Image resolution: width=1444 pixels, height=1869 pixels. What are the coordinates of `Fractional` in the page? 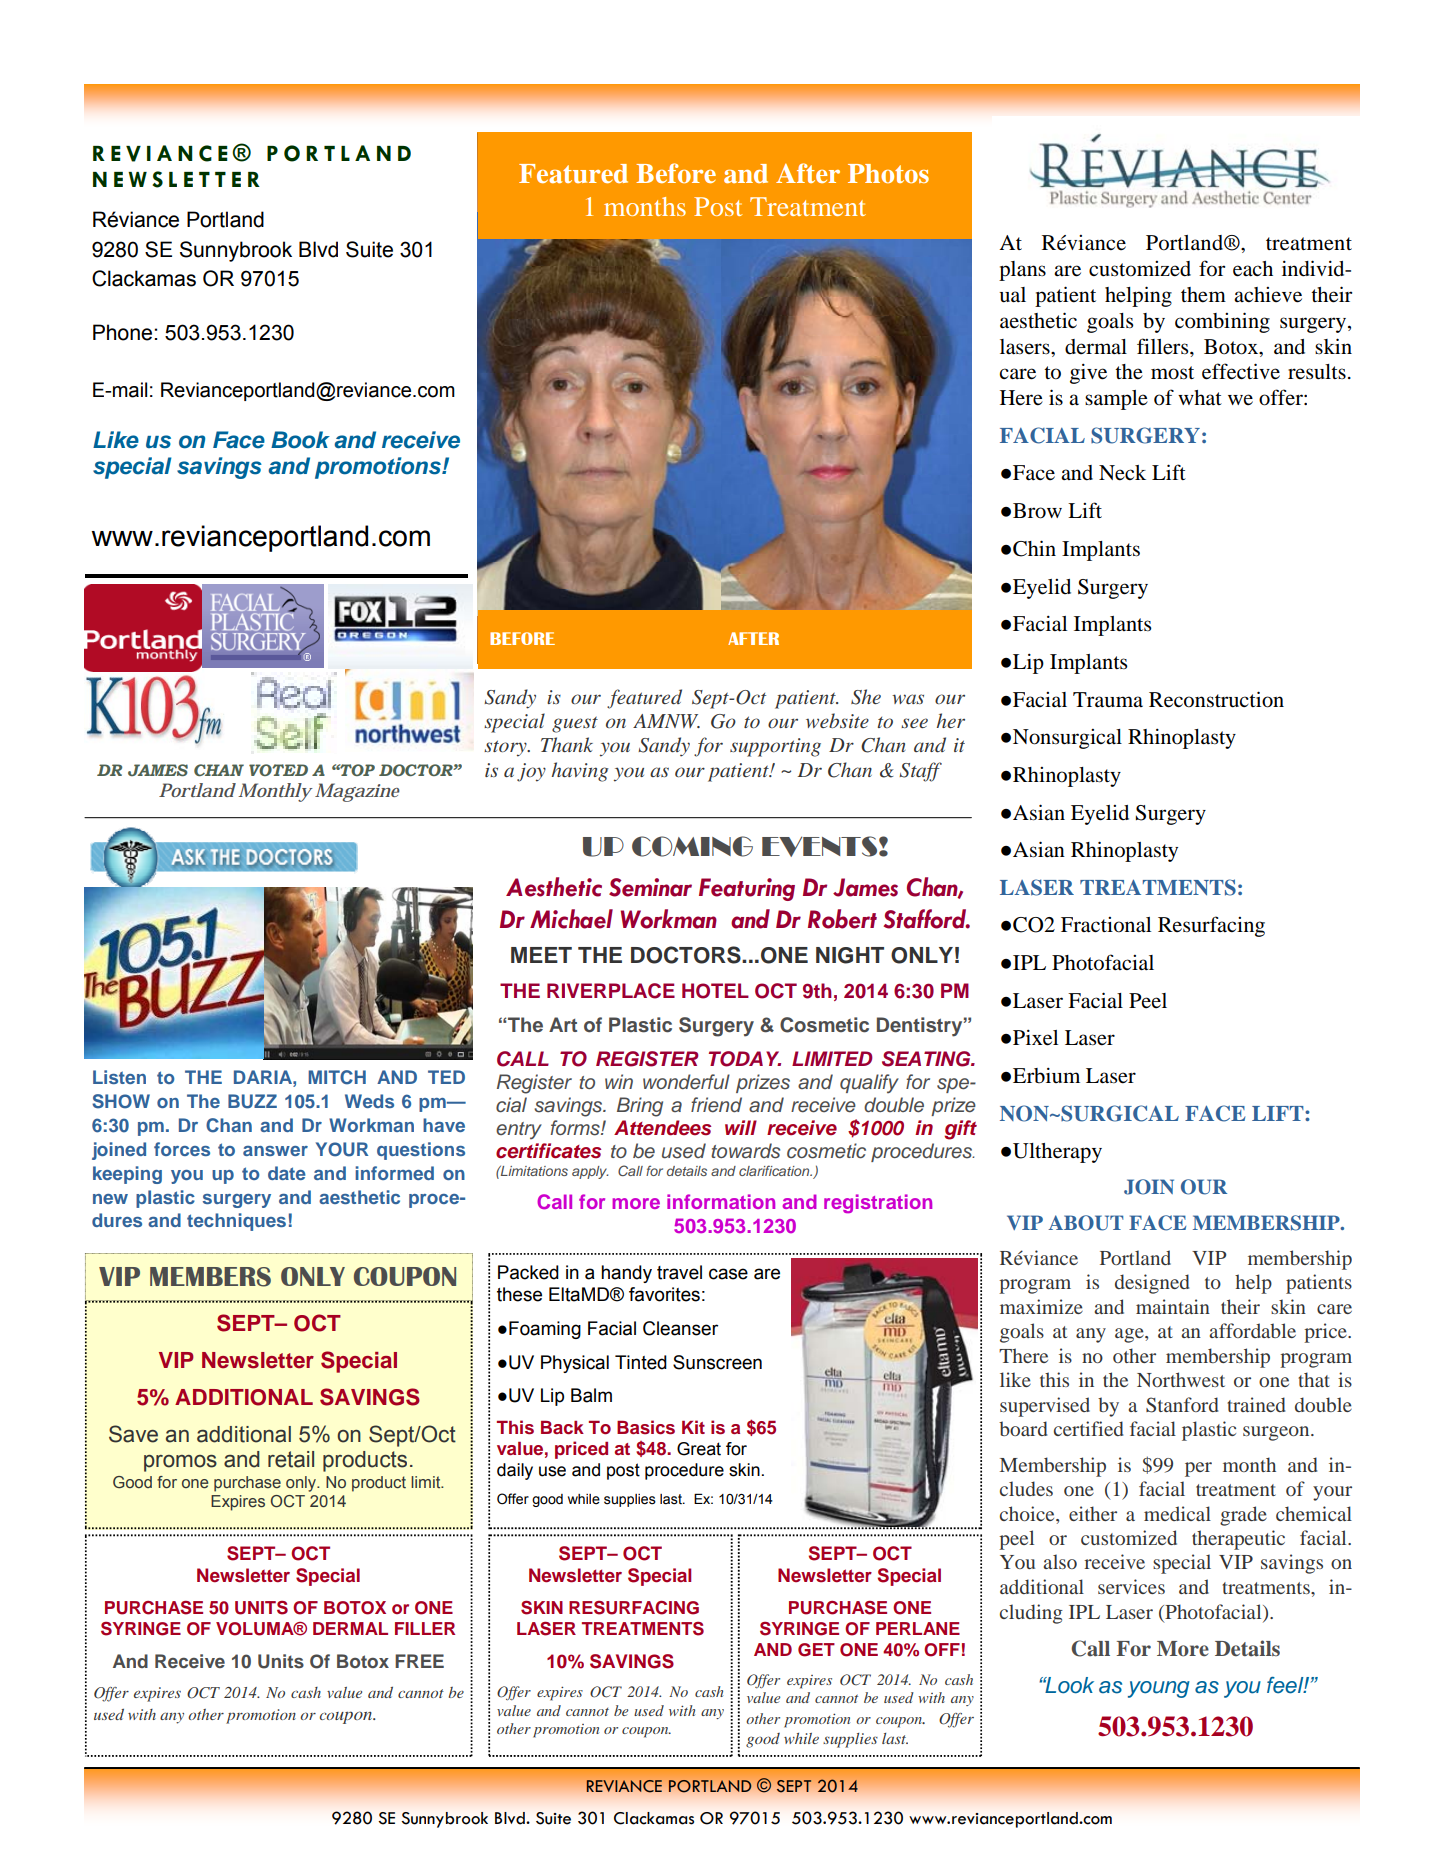 It's located at (1106, 925).
